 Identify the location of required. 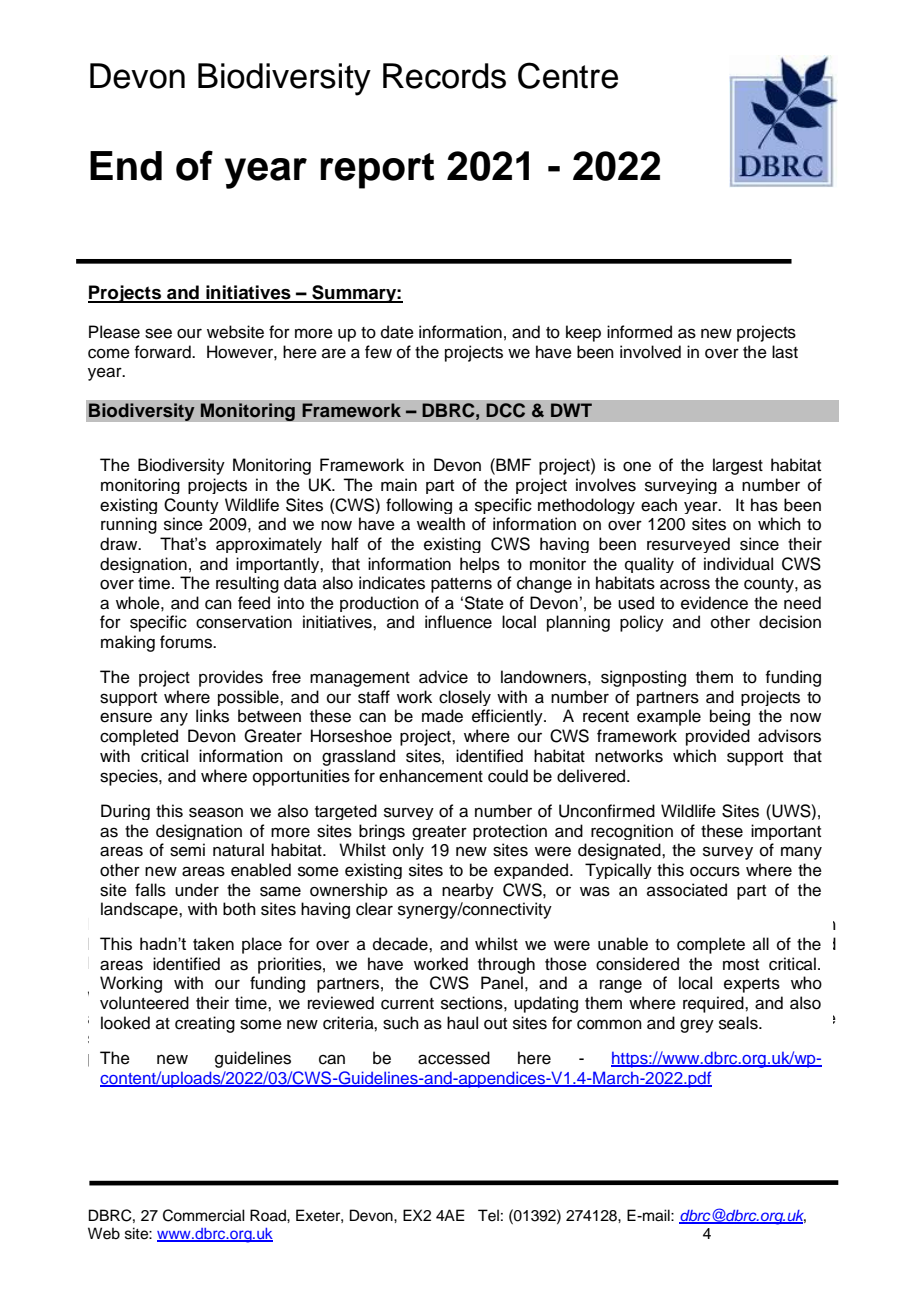
(714, 1004).
